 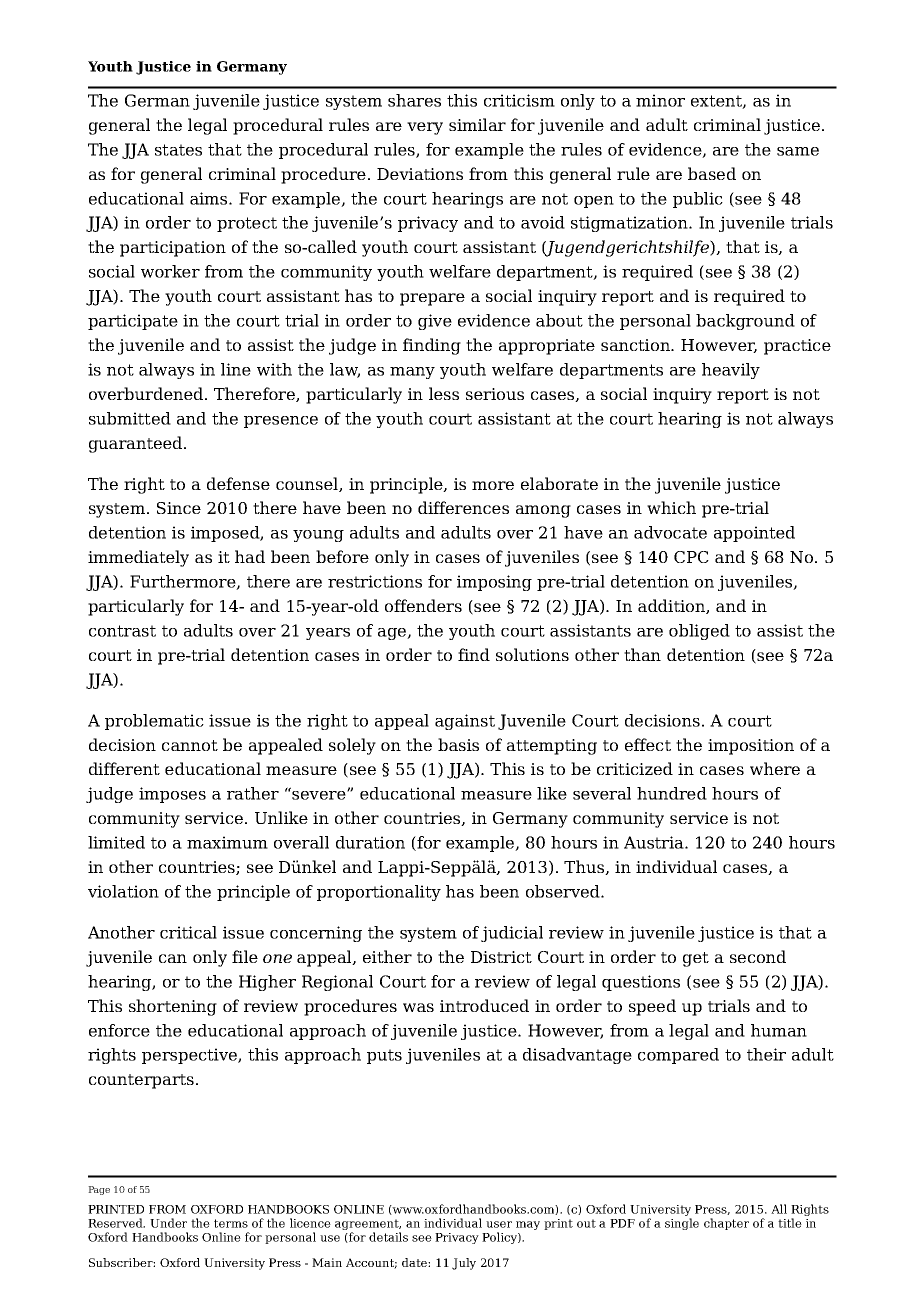 I want to click on proportionality, so click(x=379, y=893).
